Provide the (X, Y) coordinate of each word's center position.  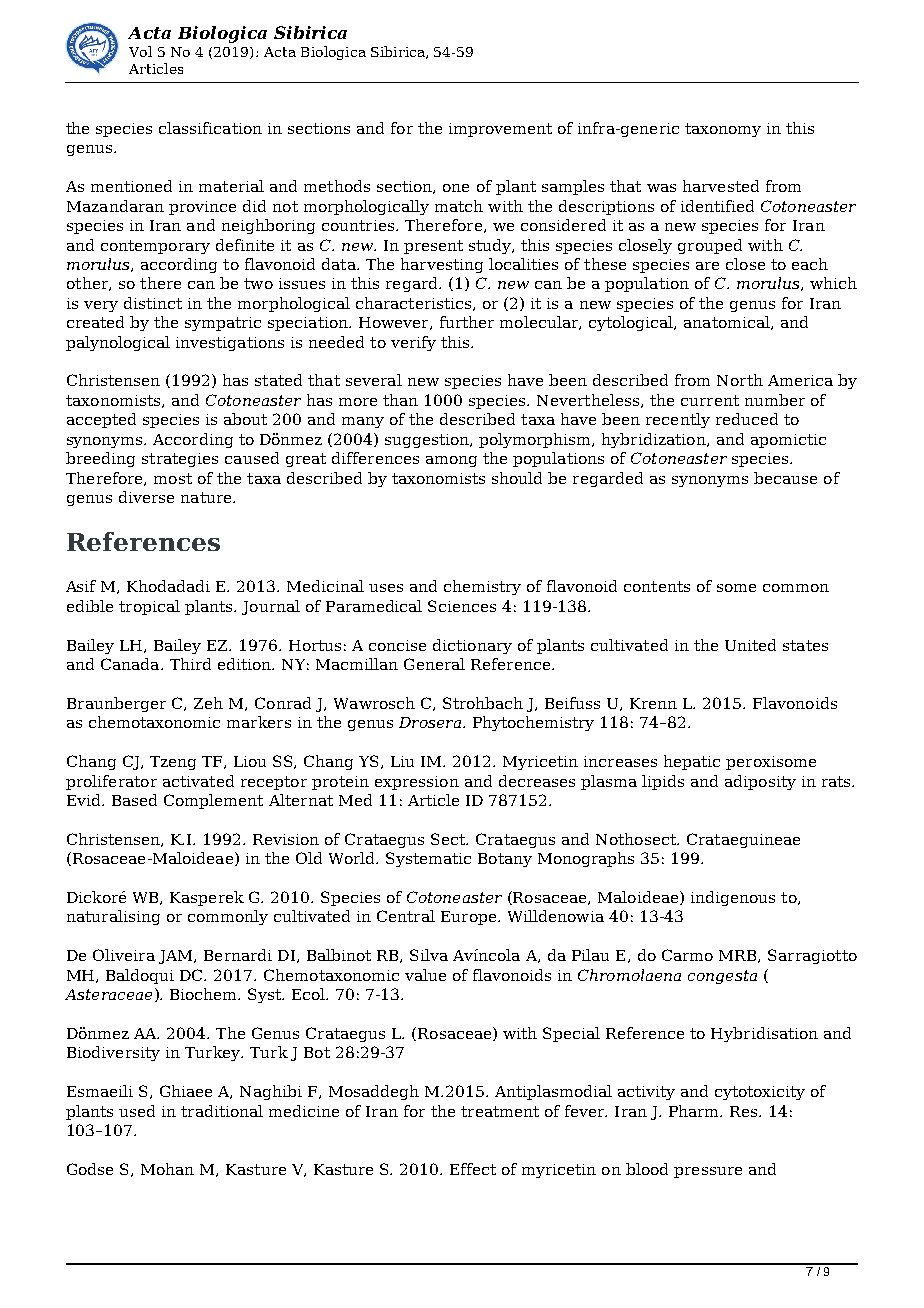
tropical (149, 607)
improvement (500, 130)
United (750, 645)
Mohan (167, 1169)
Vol (140, 51)
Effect (473, 1169)
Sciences (462, 606)
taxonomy (723, 130)
